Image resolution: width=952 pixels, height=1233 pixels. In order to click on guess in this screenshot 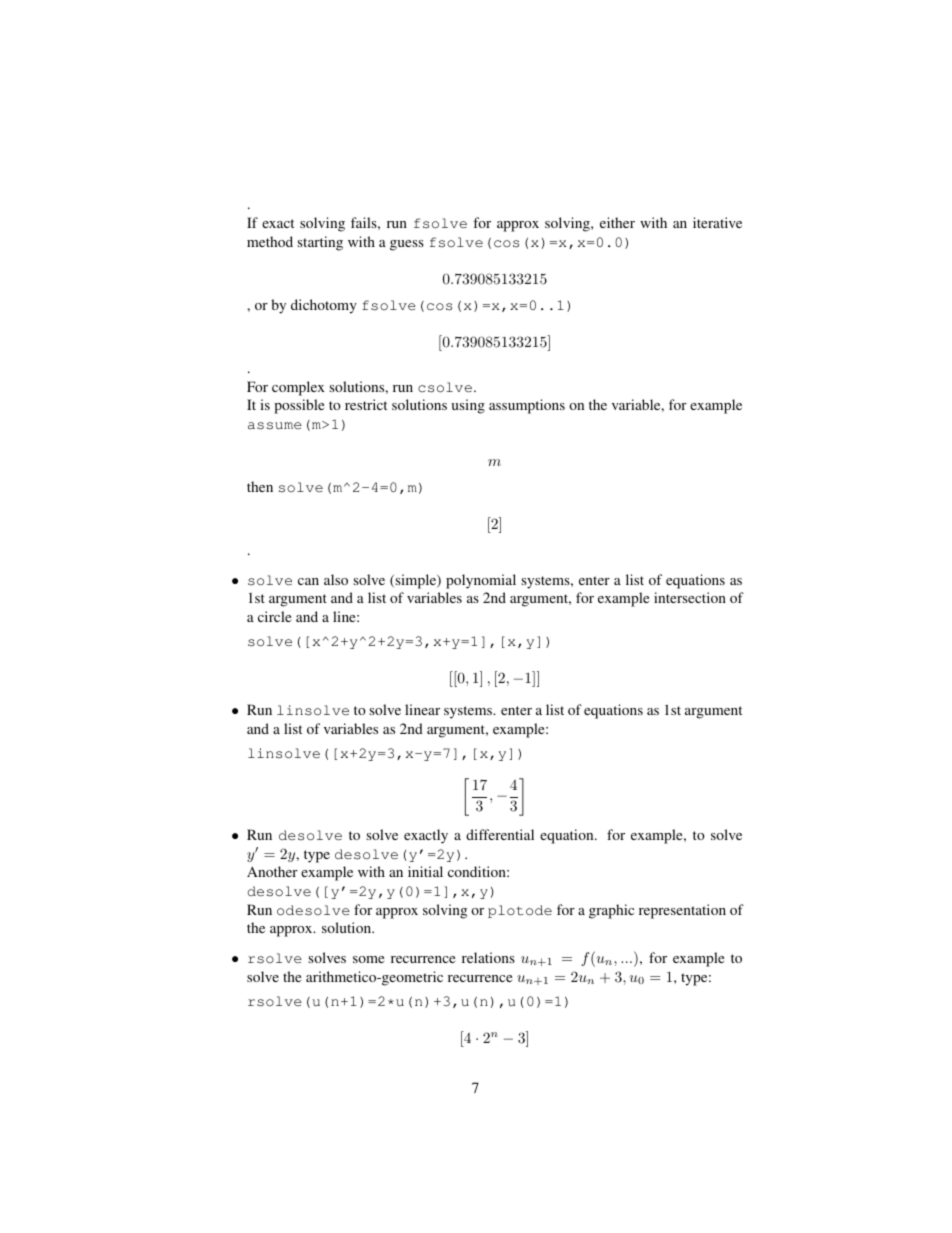, I will do `click(407, 245)`.
